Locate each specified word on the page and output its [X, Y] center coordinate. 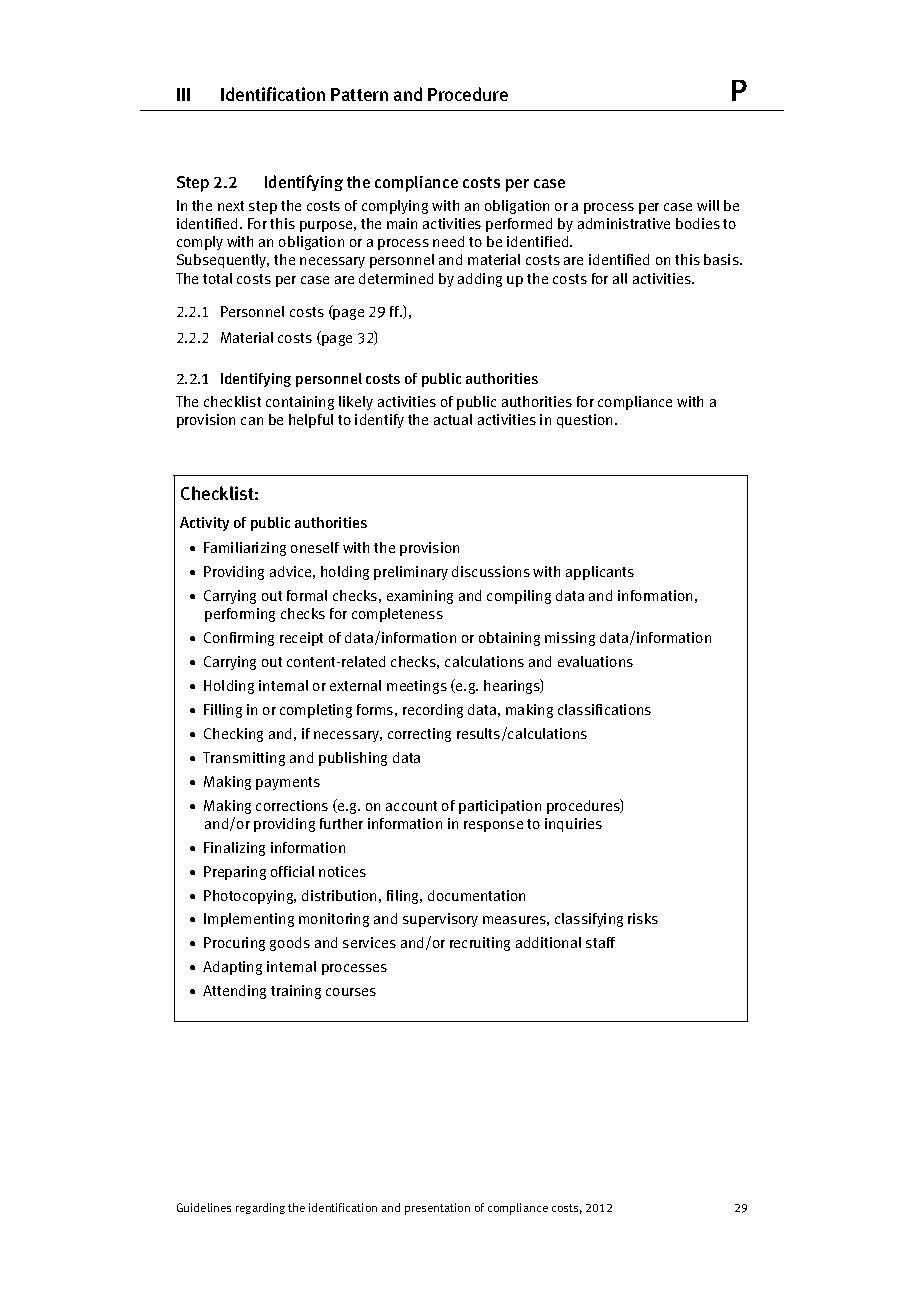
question [584, 421]
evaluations [595, 661]
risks [643, 918]
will [708, 205]
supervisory [440, 920]
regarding [260, 1208]
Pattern [359, 94]
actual [453, 419]
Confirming [239, 639]
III [183, 94]
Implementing [249, 920]
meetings [417, 687]
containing [300, 403]
